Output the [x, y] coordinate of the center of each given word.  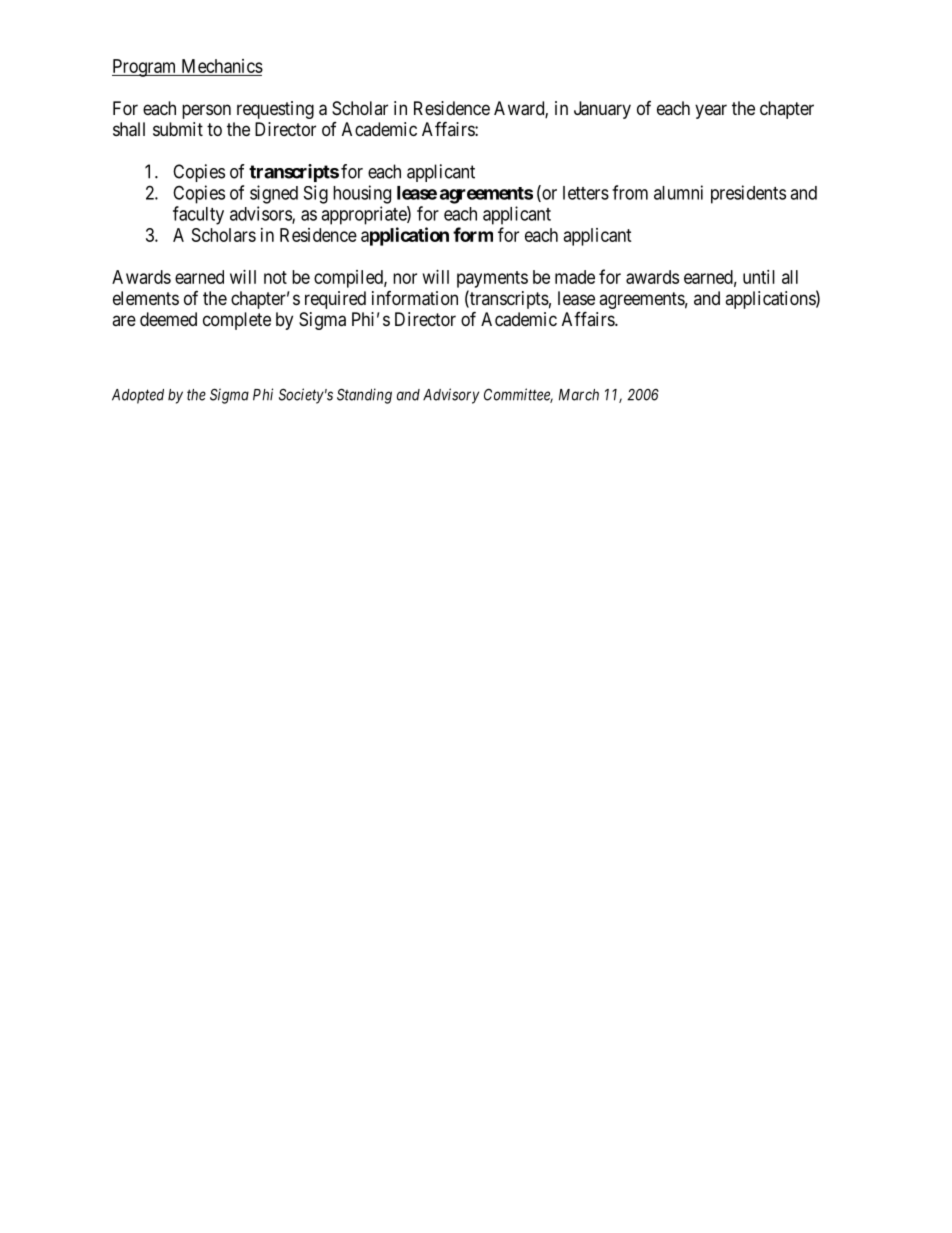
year [711, 111]
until [759, 277]
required [335, 300]
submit [178, 129]
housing [362, 194]
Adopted [138, 396]
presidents [748, 194]
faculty [198, 215]
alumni [678, 192]
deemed [168, 319]
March [579, 395]
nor [405, 278]
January [602, 110]
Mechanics [222, 66]
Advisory [451, 396]
